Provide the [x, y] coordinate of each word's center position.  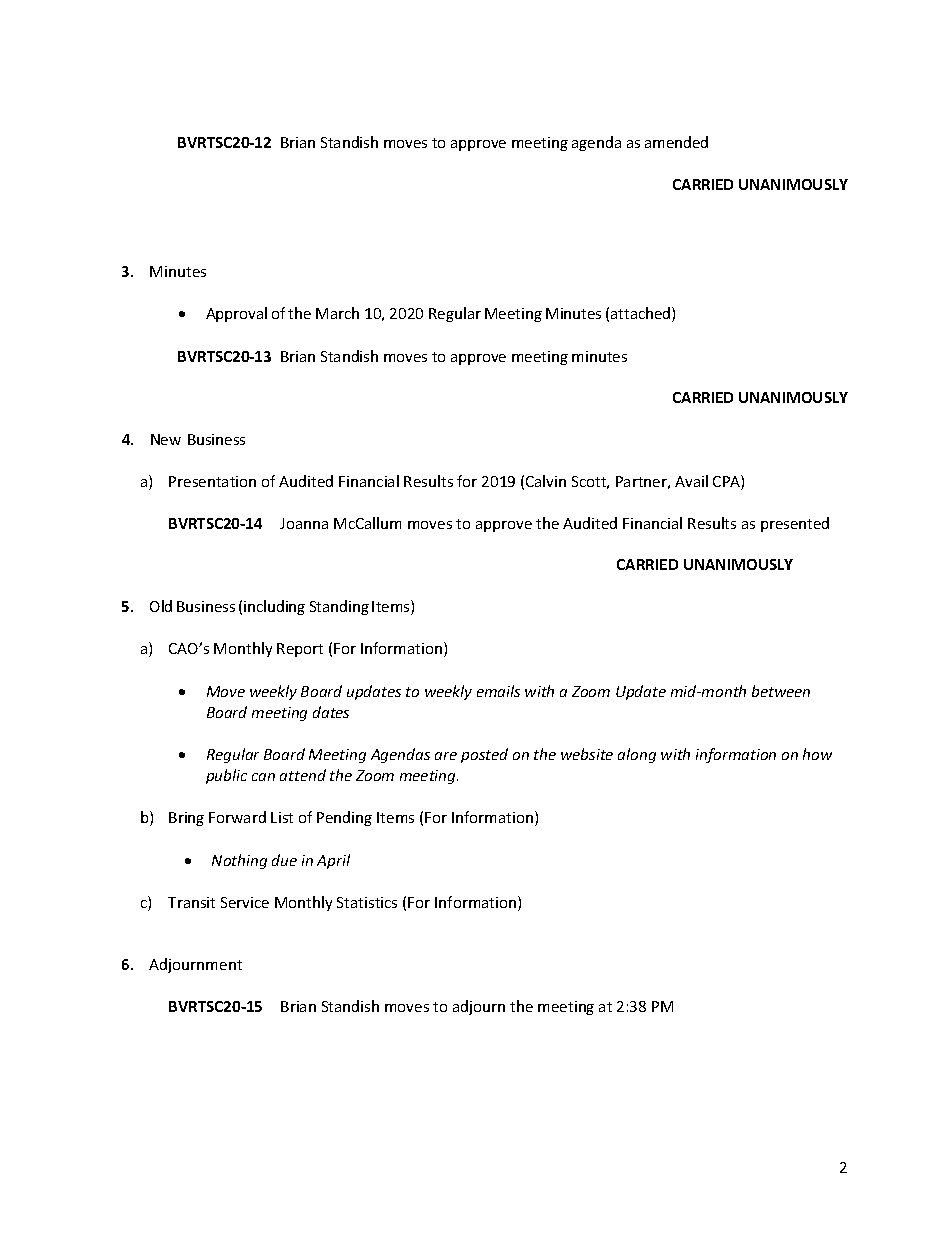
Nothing [239, 861]
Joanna [304, 523]
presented [795, 524]
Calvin [546, 481]
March [337, 313]
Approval [236, 314]
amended [676, 142]
